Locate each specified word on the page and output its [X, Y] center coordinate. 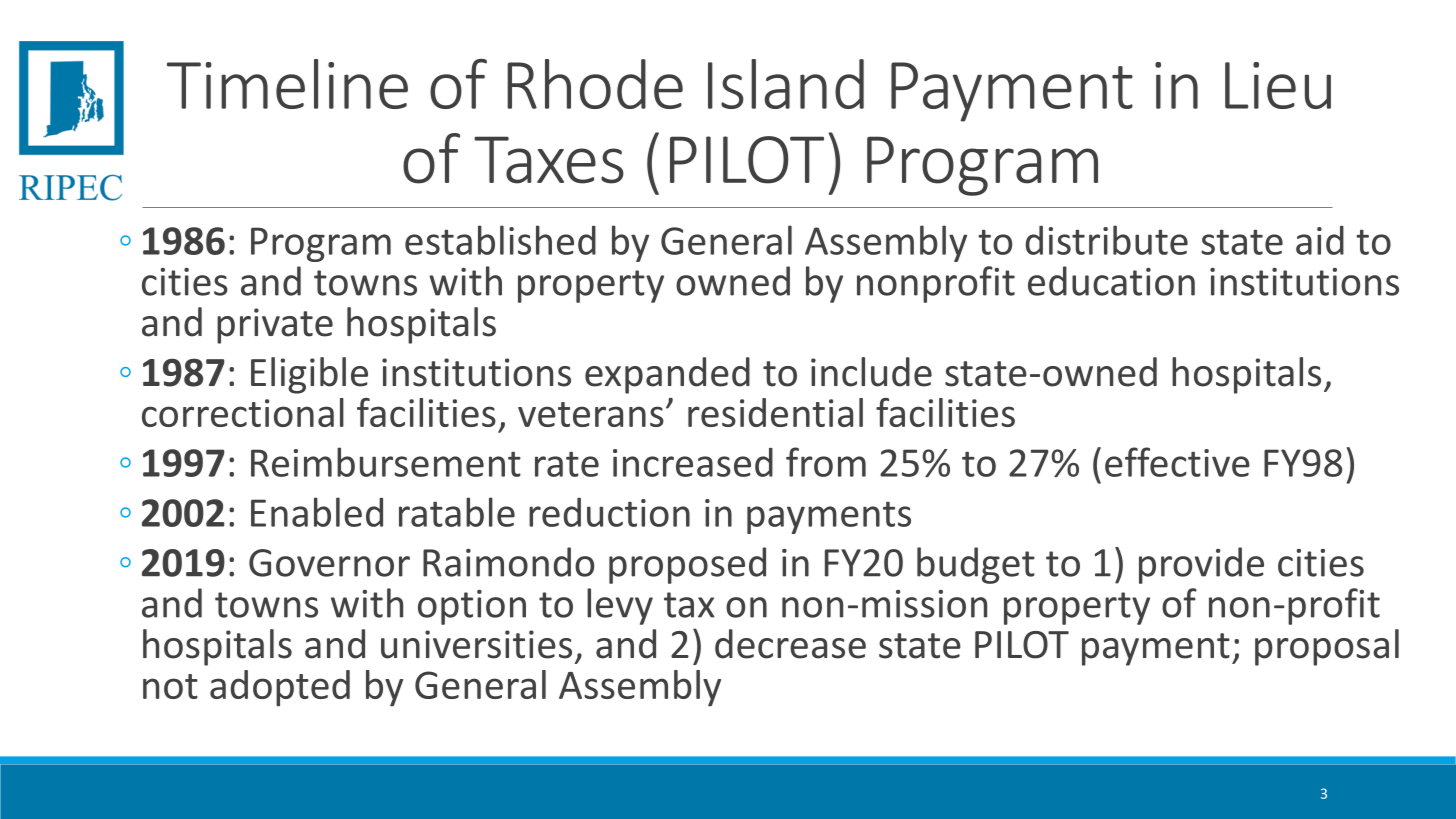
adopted [280, 688]
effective [1177, 462]
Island [786, 84]
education [1111, 281]
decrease [790, 644]
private [275, 326]
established [500, 240]
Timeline [287, 84]
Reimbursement [386, 462]
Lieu [1278, 85]
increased [693, 462]
